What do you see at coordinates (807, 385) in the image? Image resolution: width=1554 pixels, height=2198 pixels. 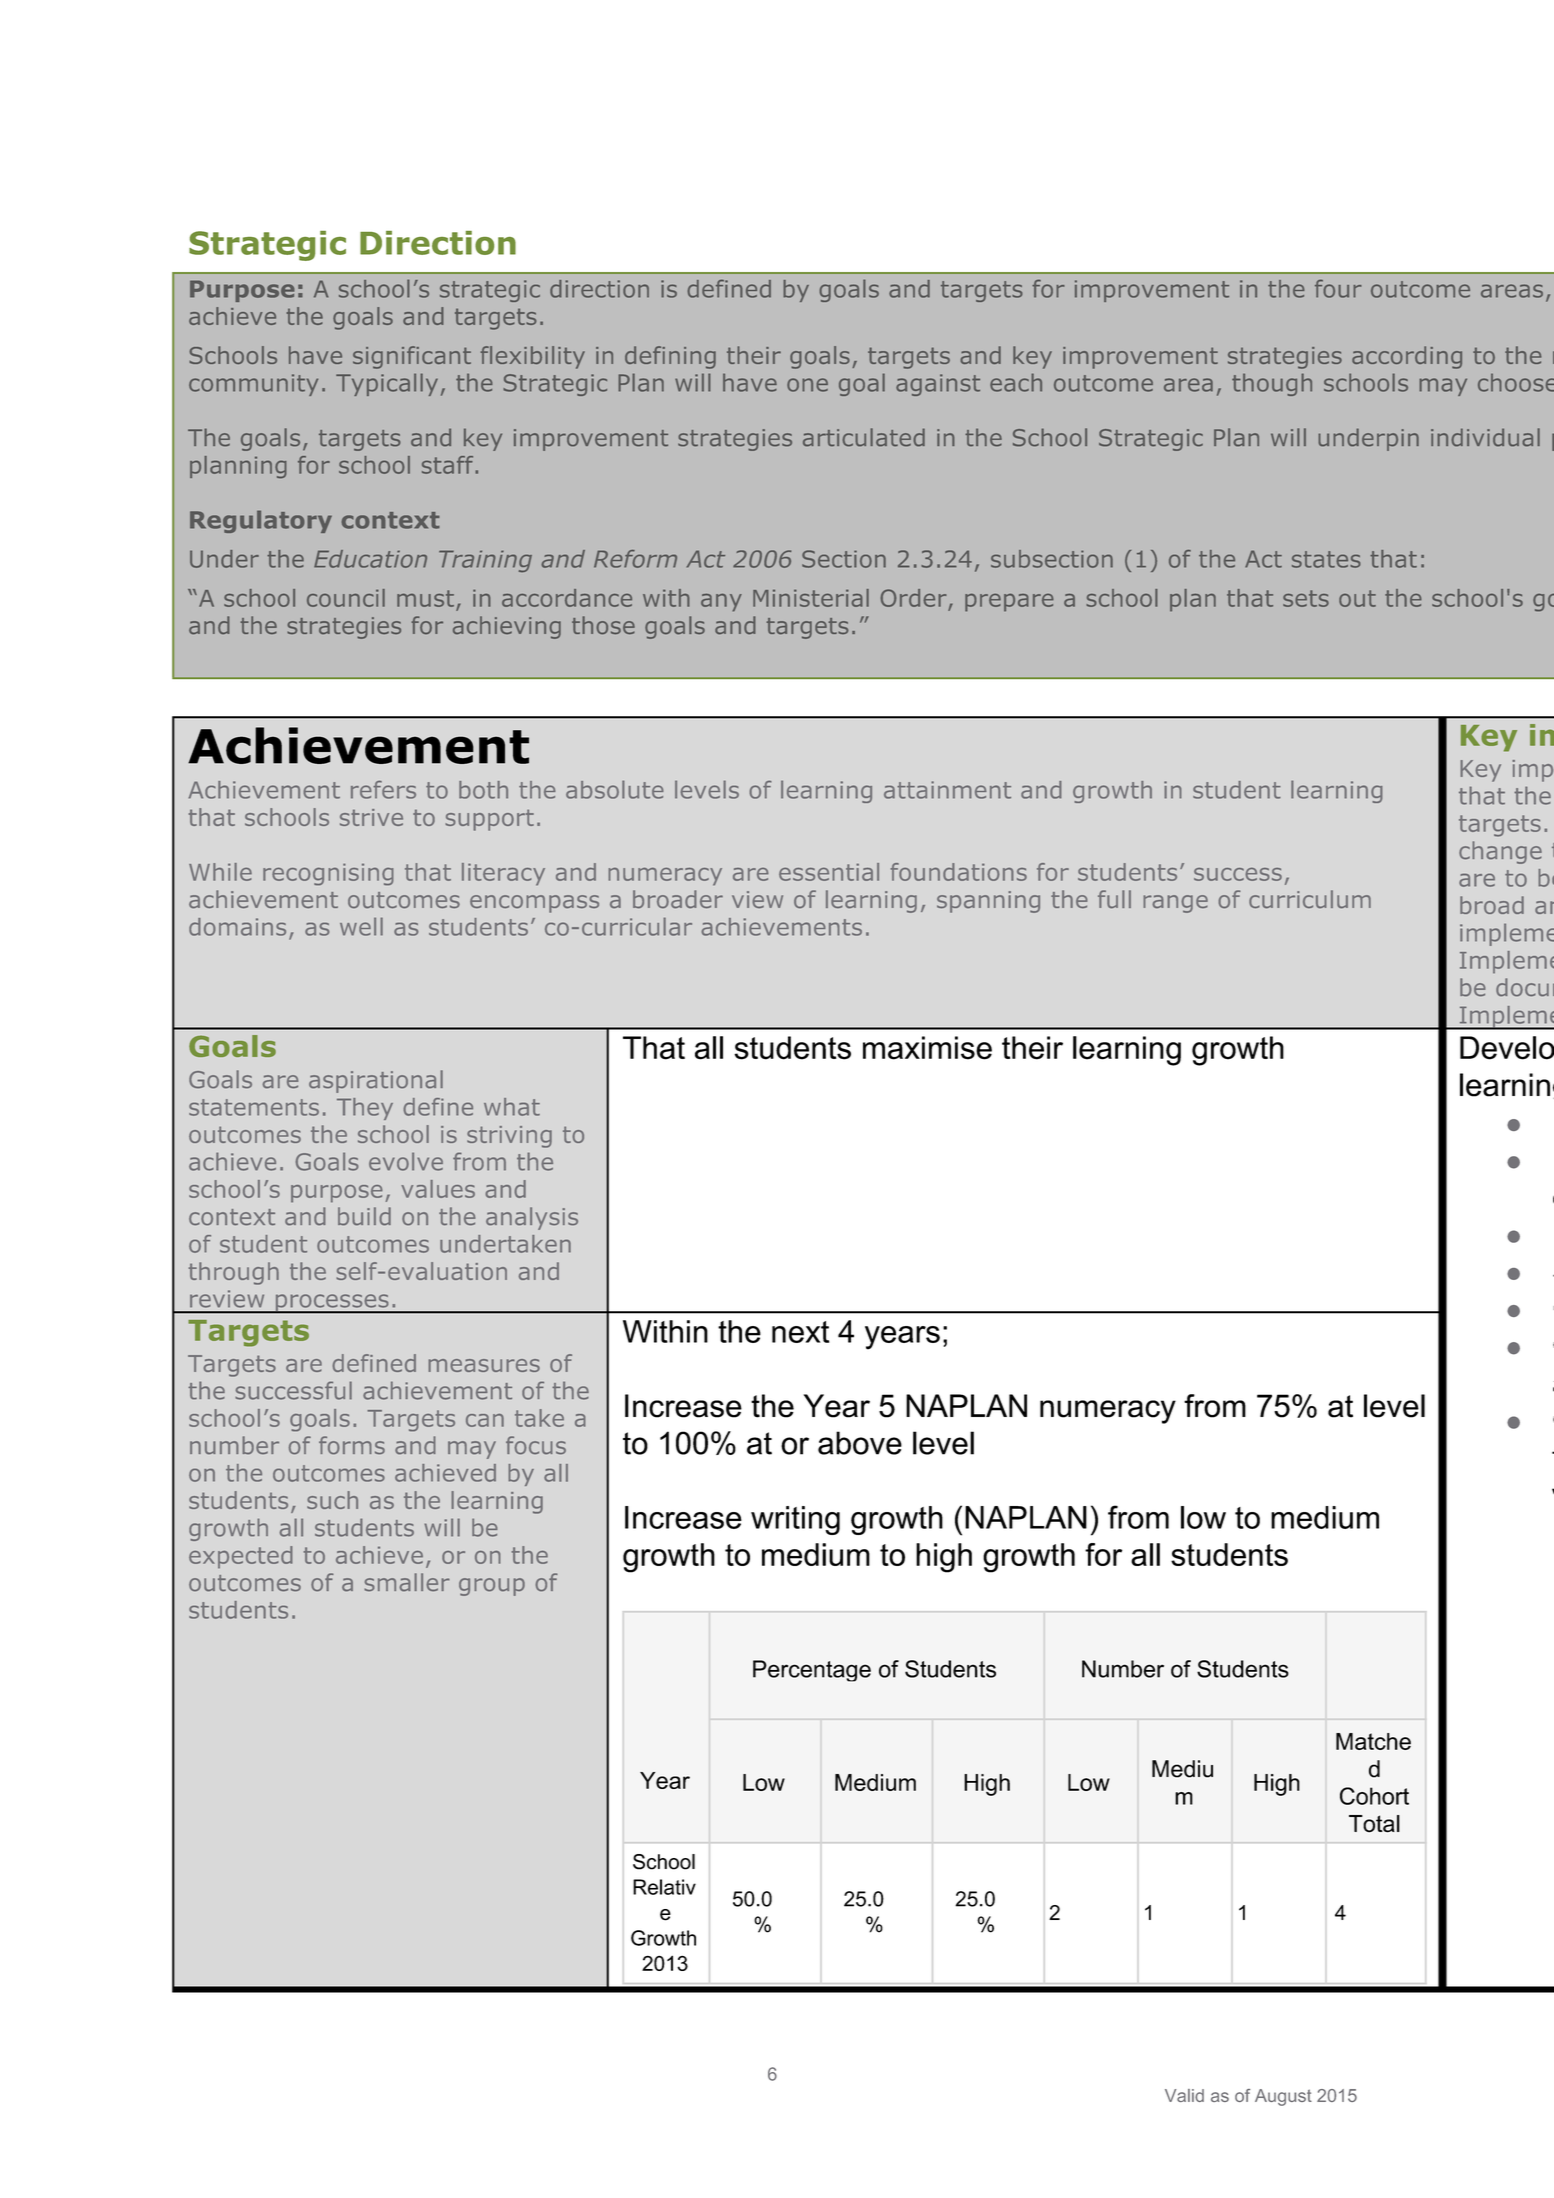 I see `one` at bounding box center [807, 385].
